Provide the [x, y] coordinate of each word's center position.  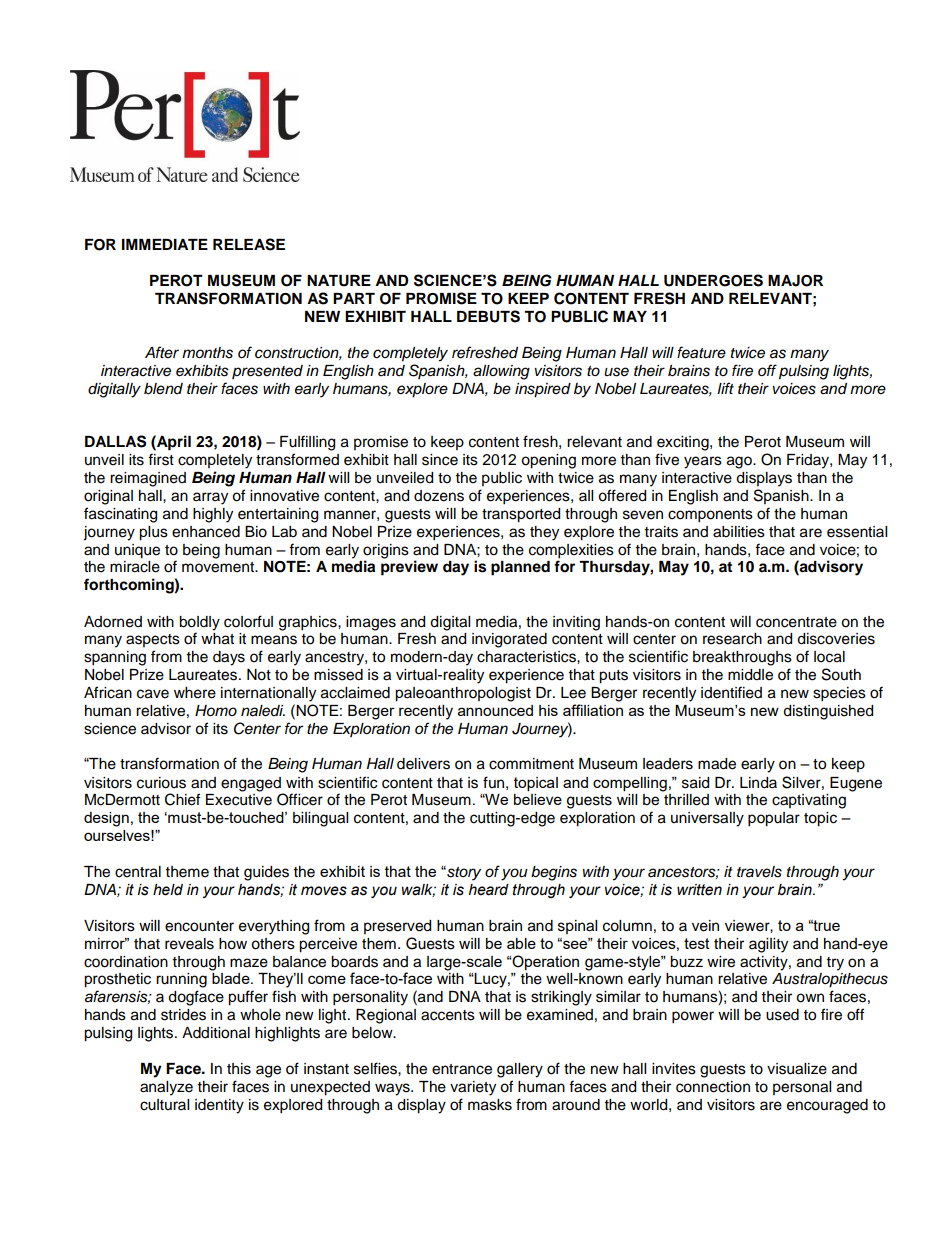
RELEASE [249, 244]
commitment [531, 764]
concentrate [796, 622]
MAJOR [795, 281]
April [173, 443]
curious [161, 783]
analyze [166, 1088]
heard [489, 890]
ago [740, 462]
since [440, 460]
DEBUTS [488, 316]
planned [520, 568]
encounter [199, 926]
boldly [199, 623]
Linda [758, 783]
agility [768, 945]
